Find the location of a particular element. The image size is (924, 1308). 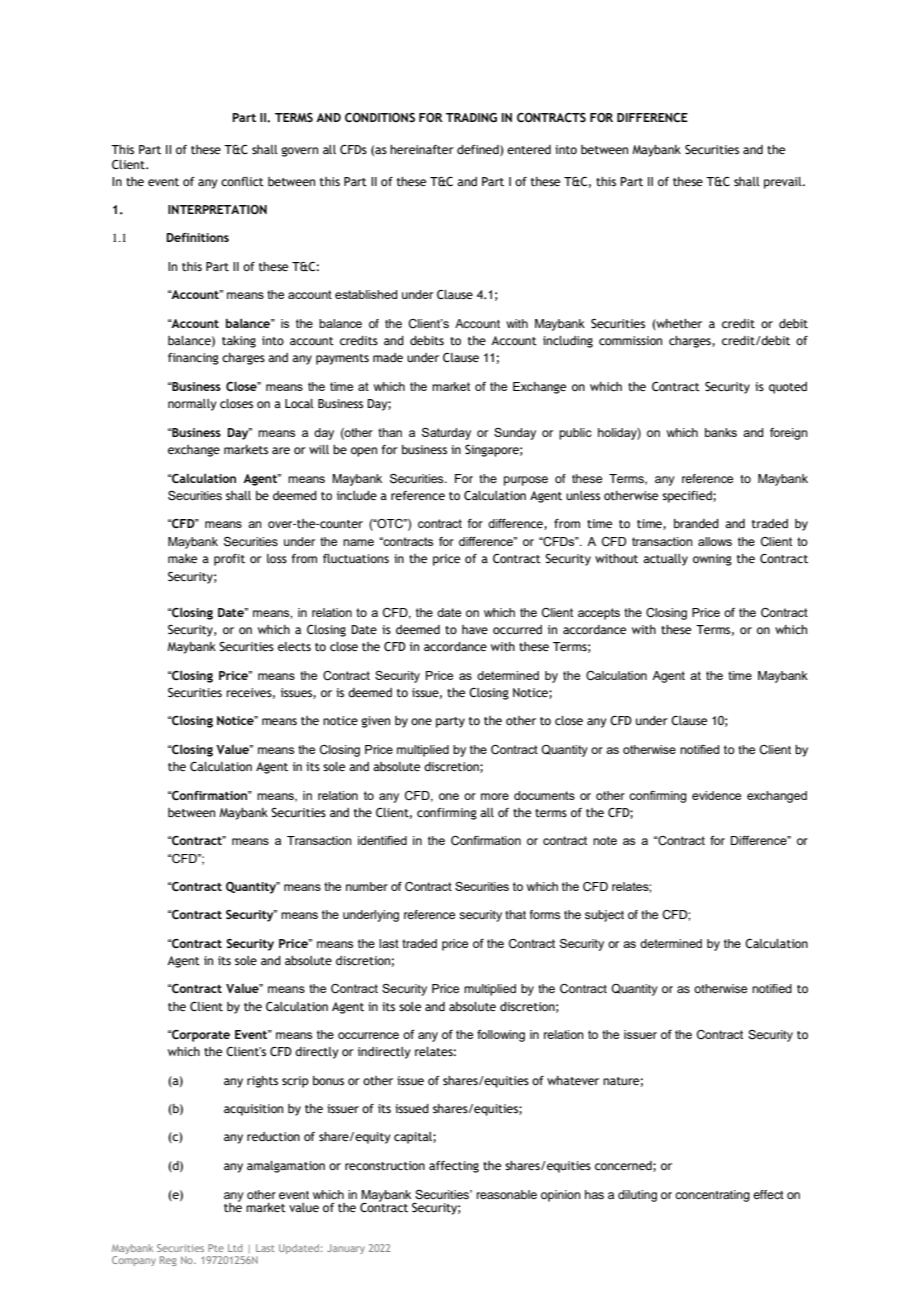

Pte is located at coordinates (216, 1248).
